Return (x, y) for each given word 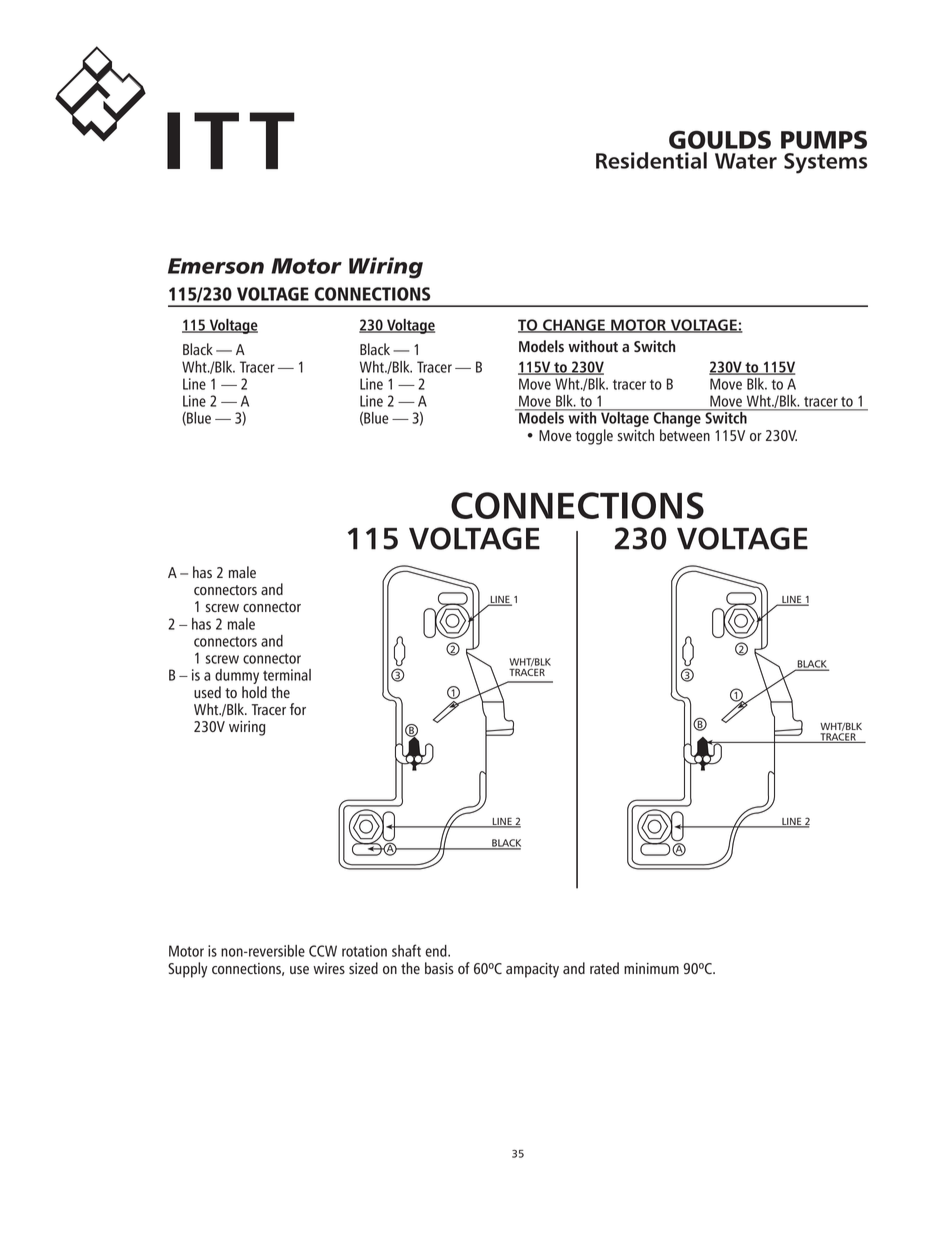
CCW (323, 951)
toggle (594, 437)
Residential (651, 160)
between (685, 435)
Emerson (216, 266)
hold (254, 692)
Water (746, 161)
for (298, 709)
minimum (651, 968)
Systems (825, 163)
